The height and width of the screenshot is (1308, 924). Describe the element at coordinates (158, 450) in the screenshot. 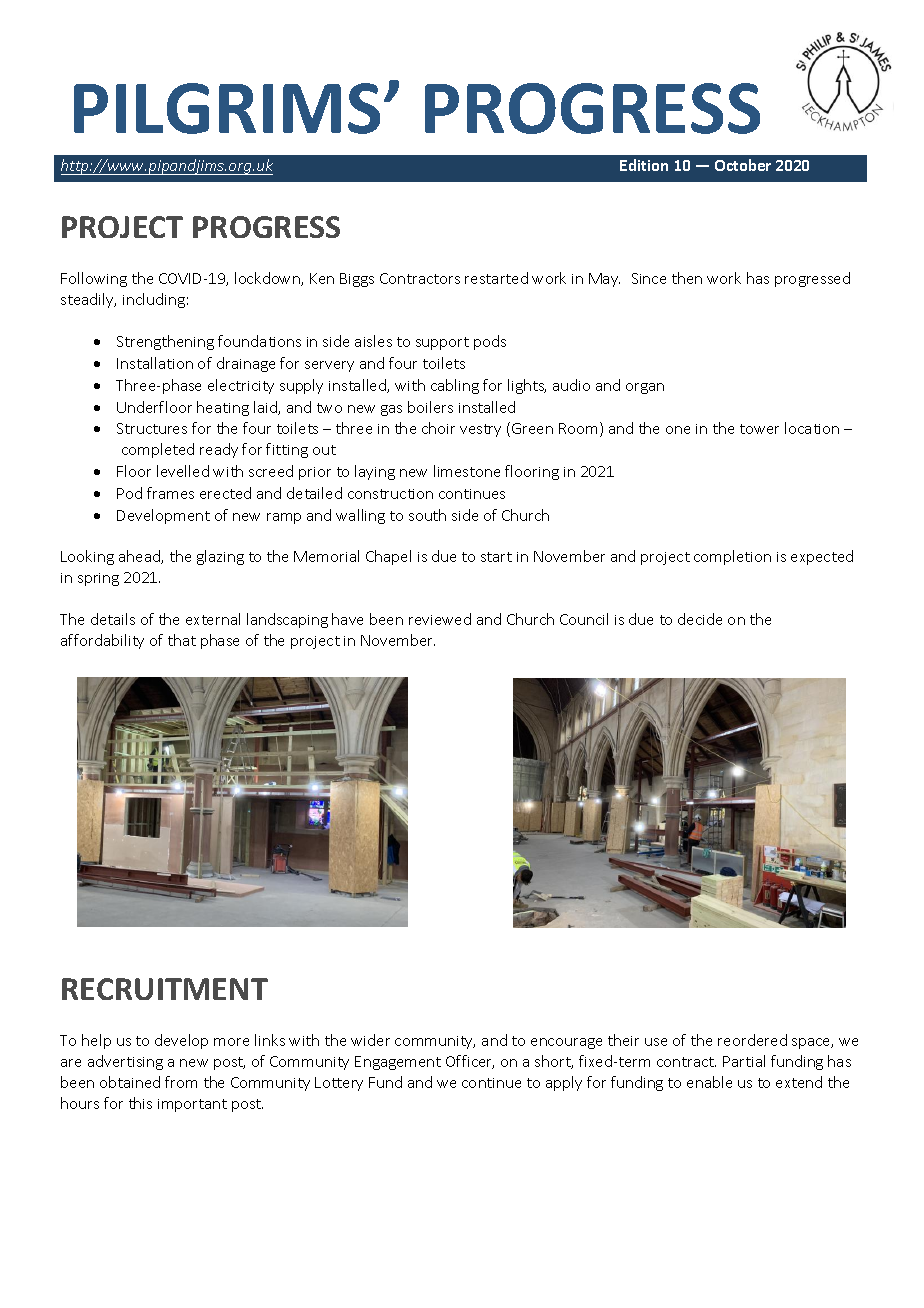

I see `completed` at that location.
